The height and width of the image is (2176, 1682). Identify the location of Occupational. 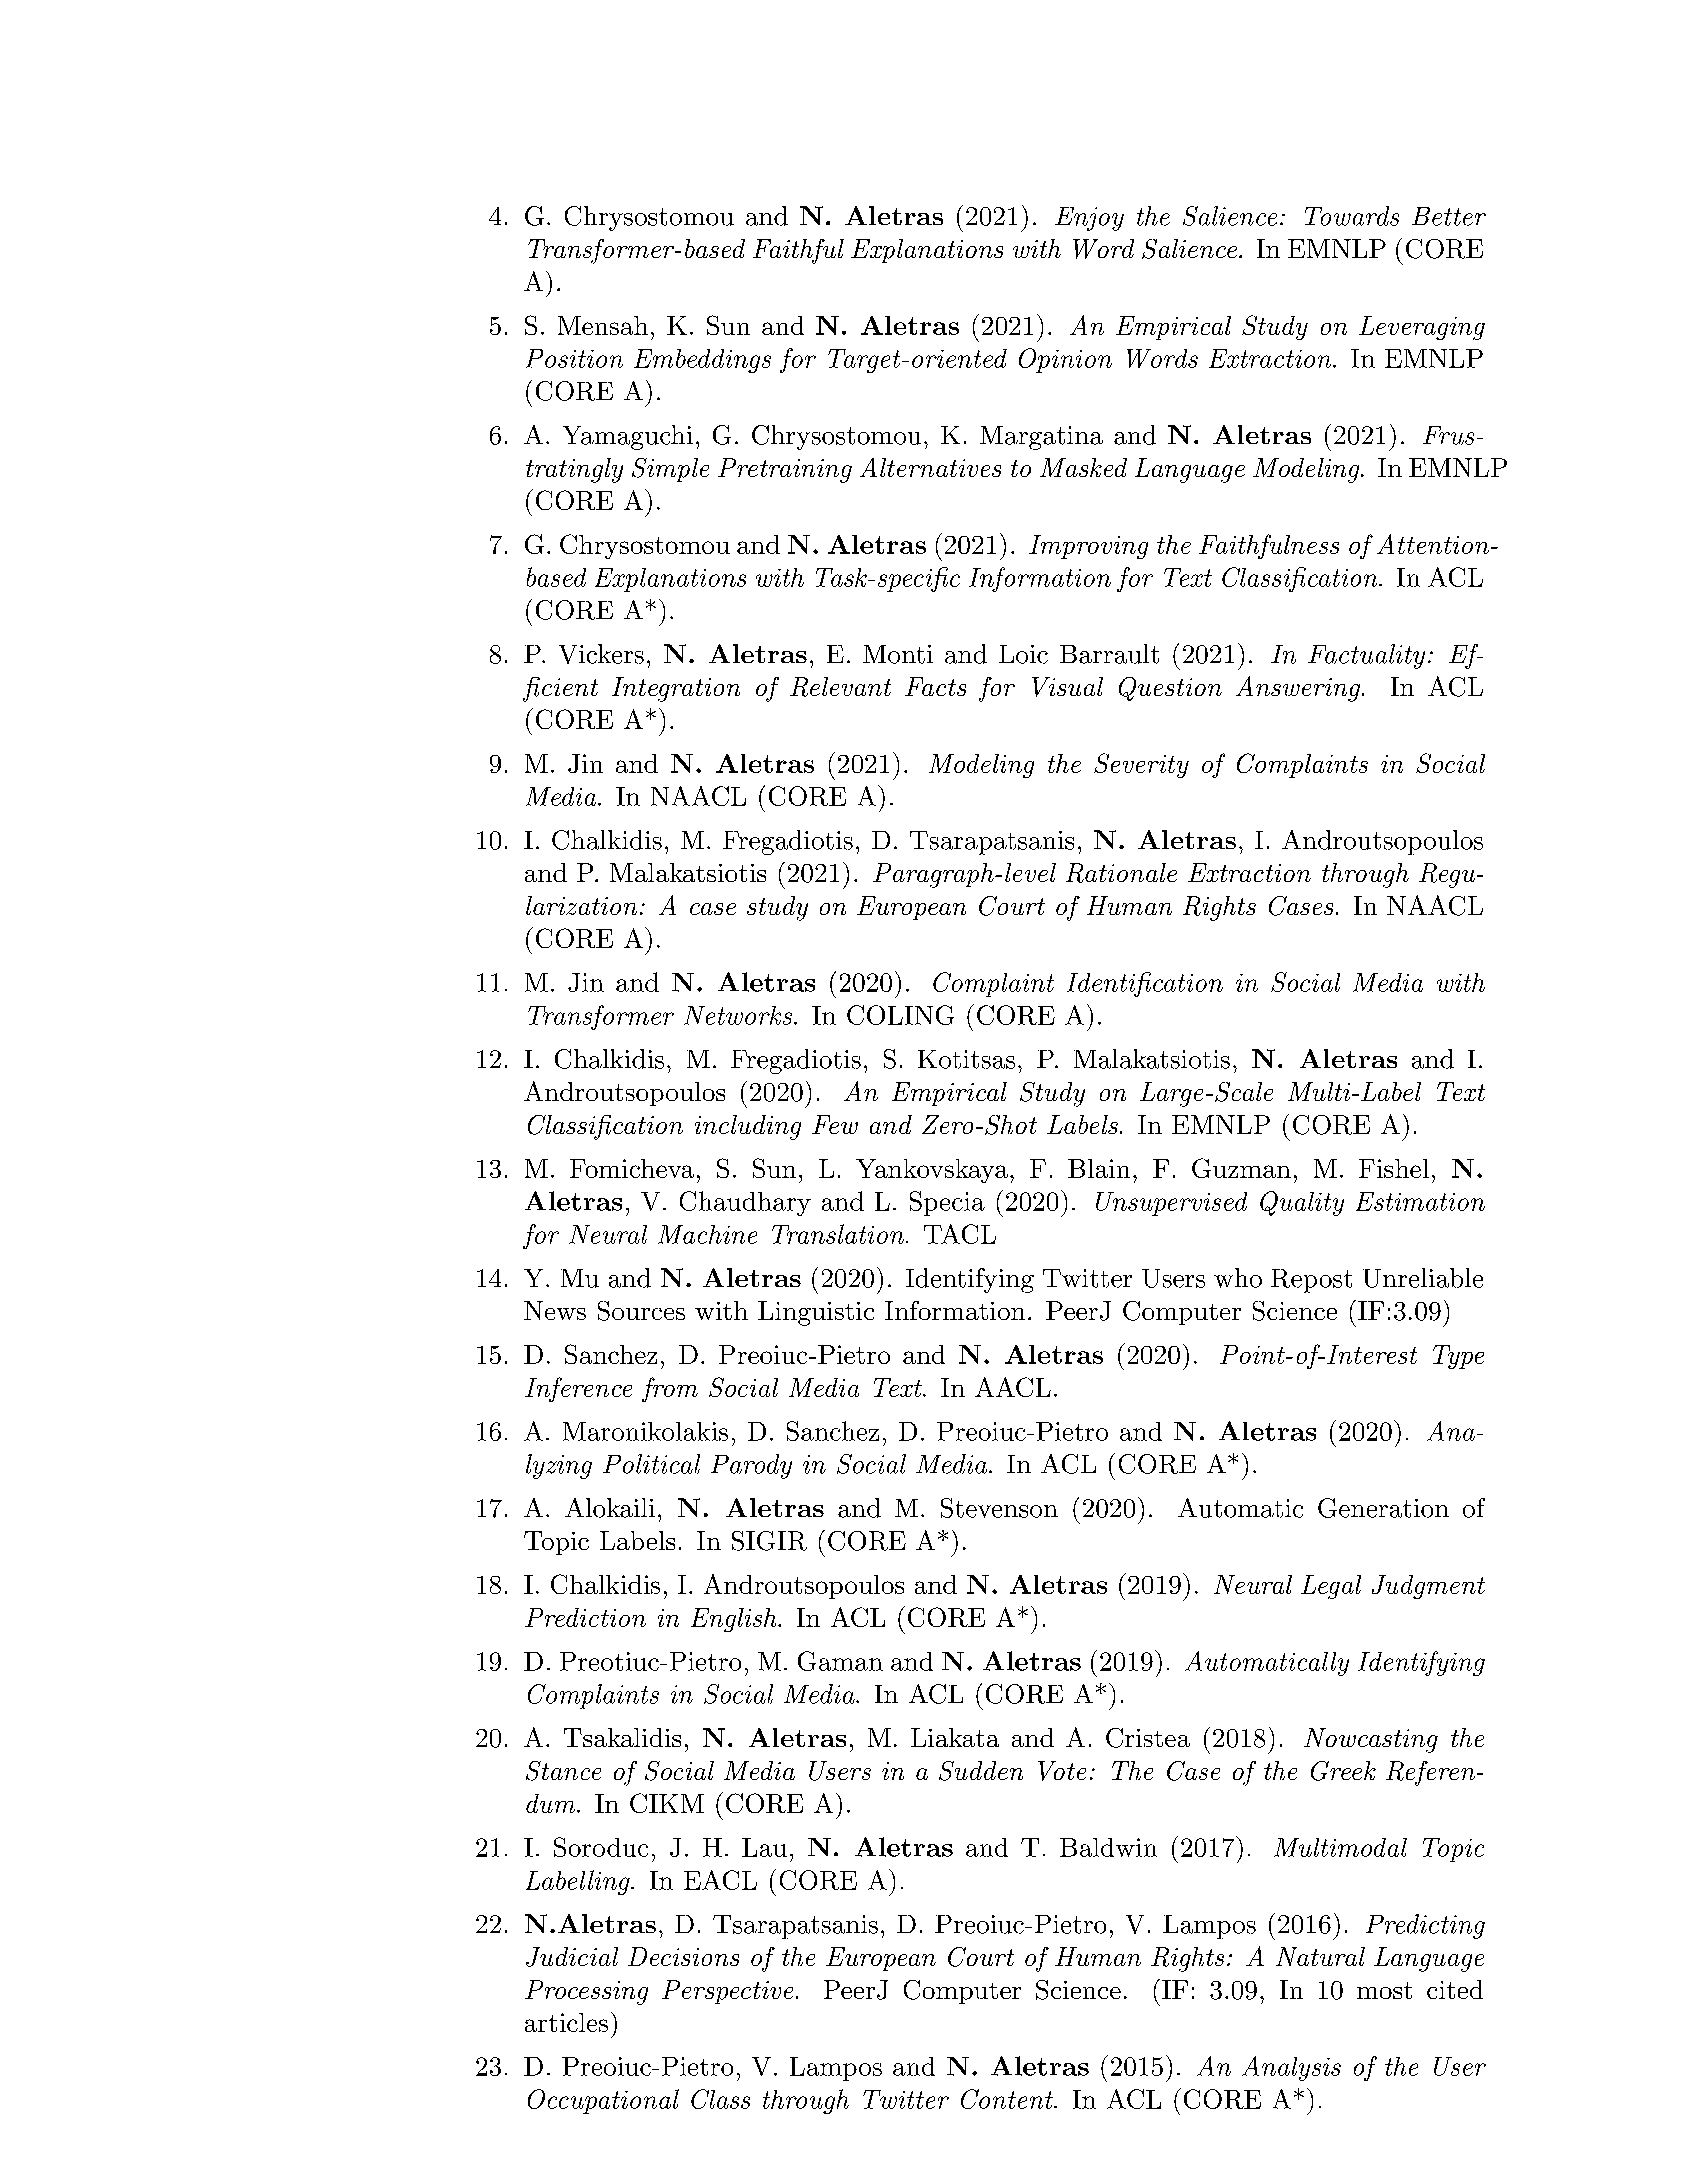
(603, 2101).
